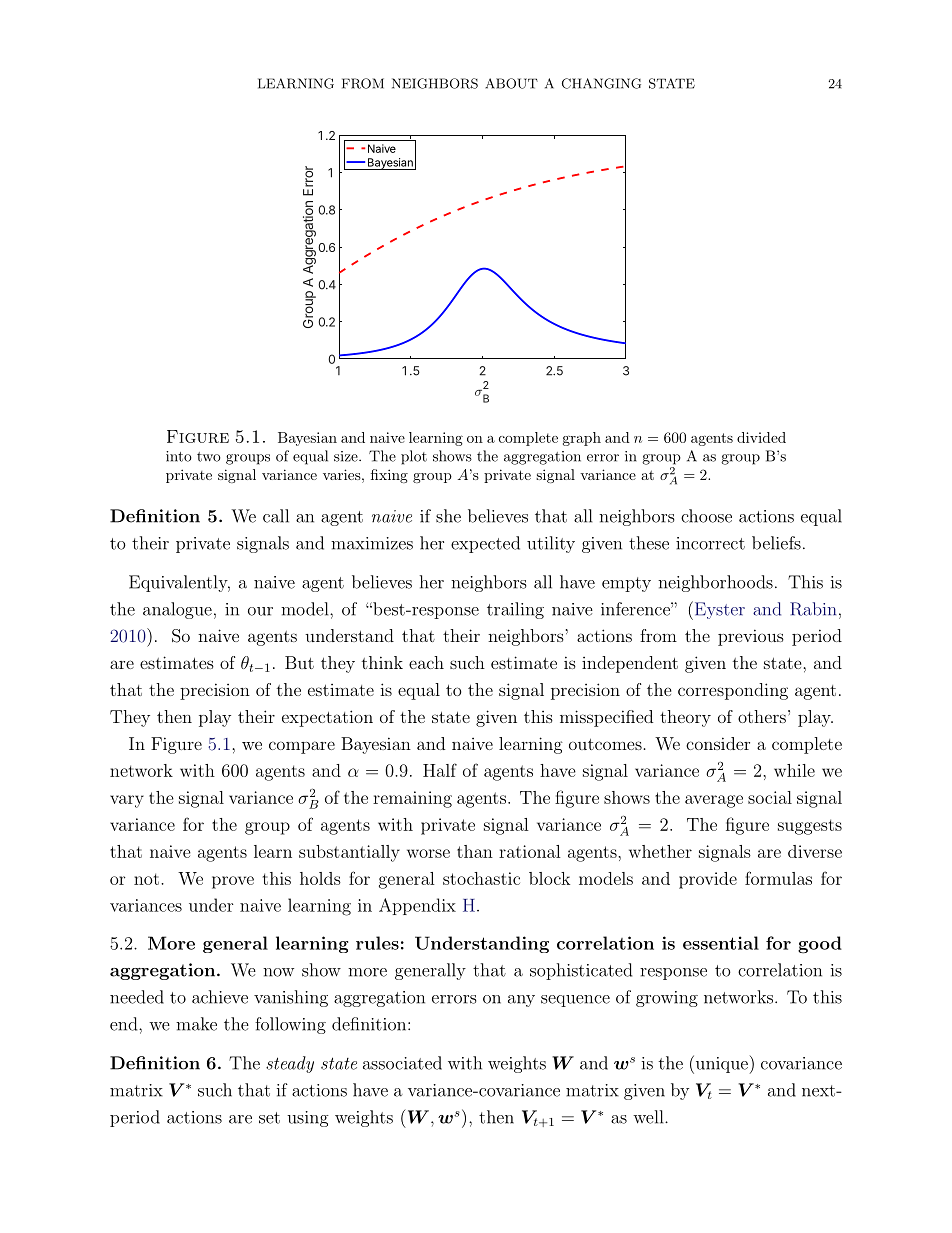  What do you see at coordinates (582, 439) in the page?
I see `graph` at bounding box center [582, 439].
